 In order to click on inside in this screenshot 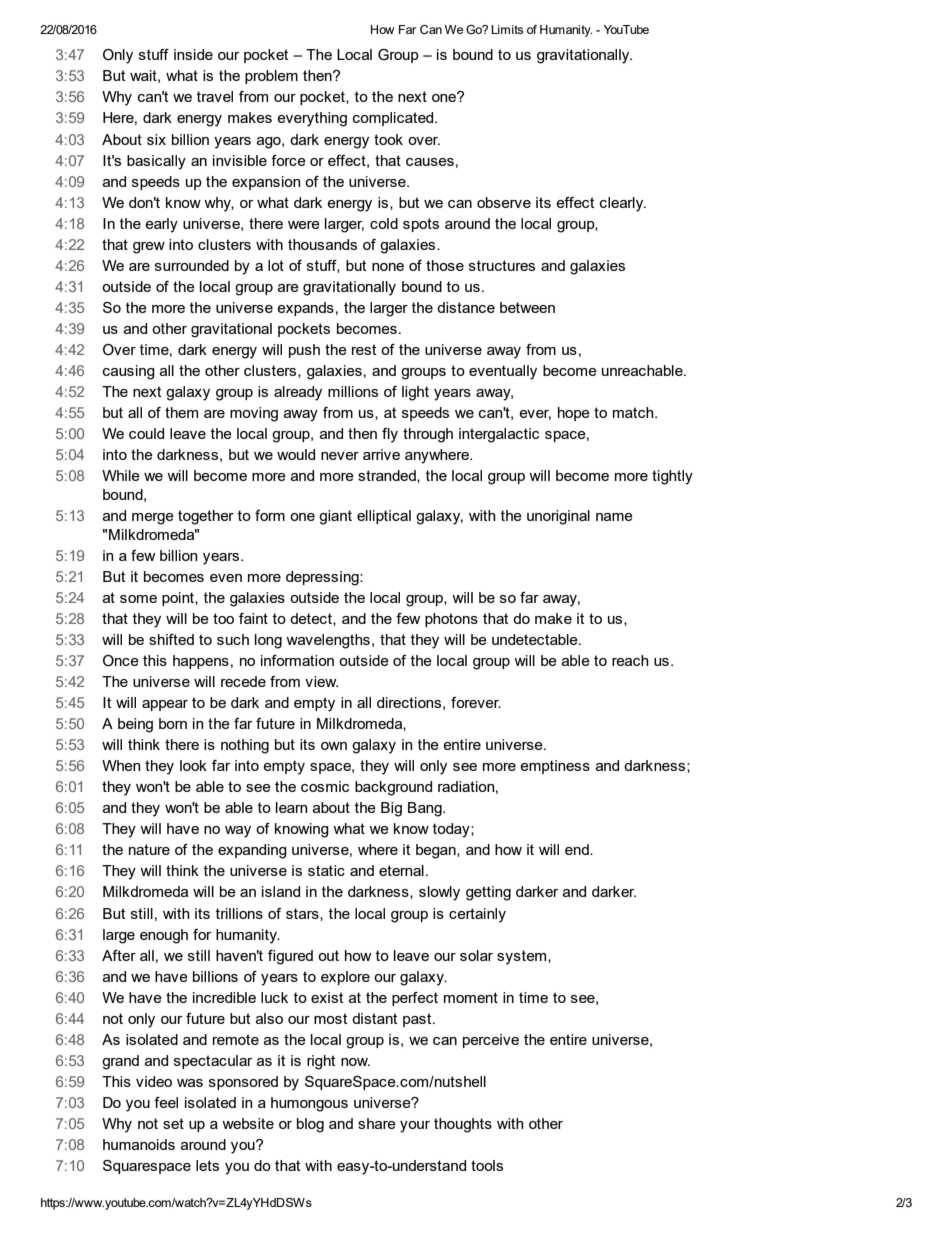, I will do `click(193, 54)`.
